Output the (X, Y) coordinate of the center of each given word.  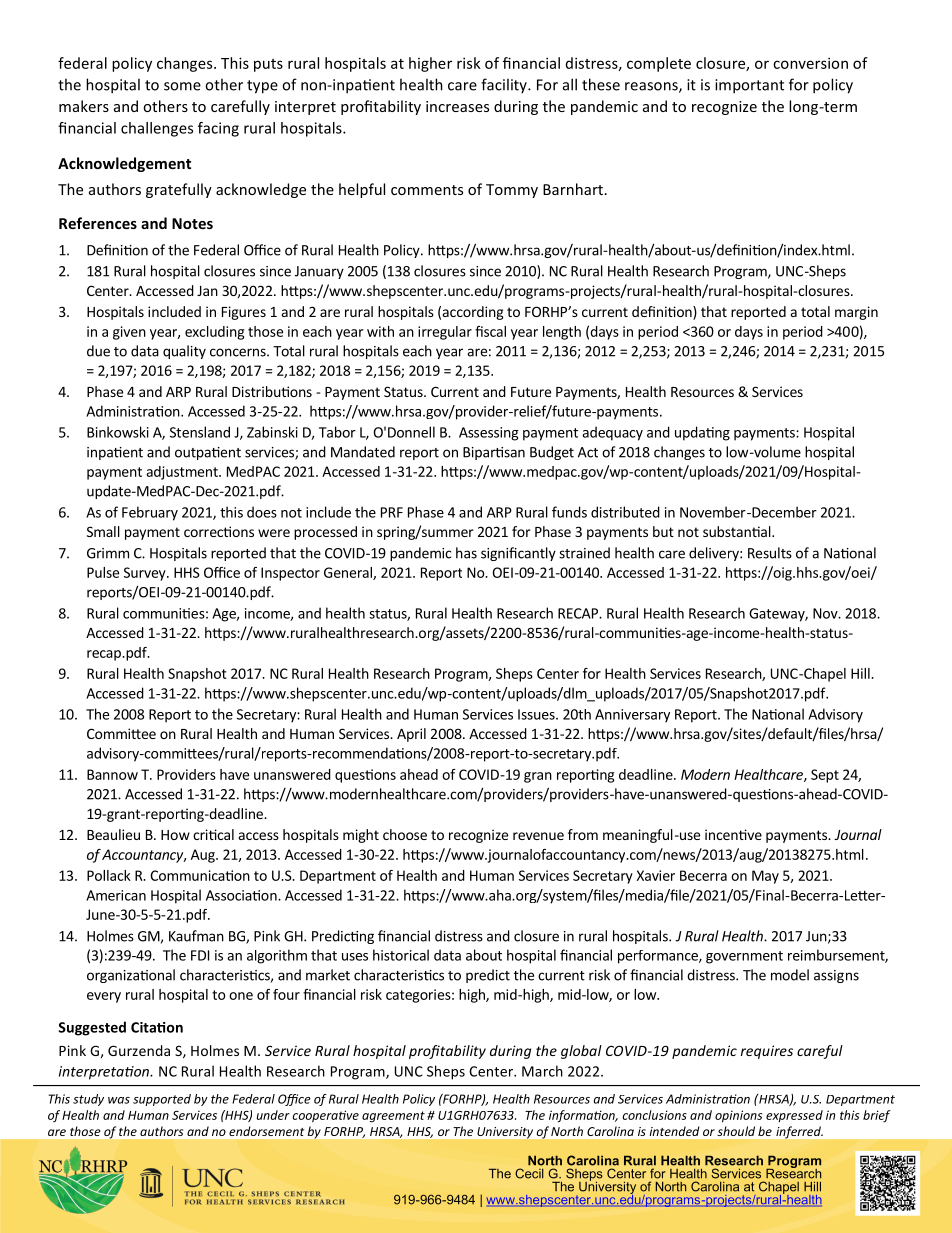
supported (162, 1100)
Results (770, 553)
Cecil (529, 1173)
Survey (146, 574)
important (749, 86)
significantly (518, 554)
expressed (794, 1116)
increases (457, 106)
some (182, 86)
